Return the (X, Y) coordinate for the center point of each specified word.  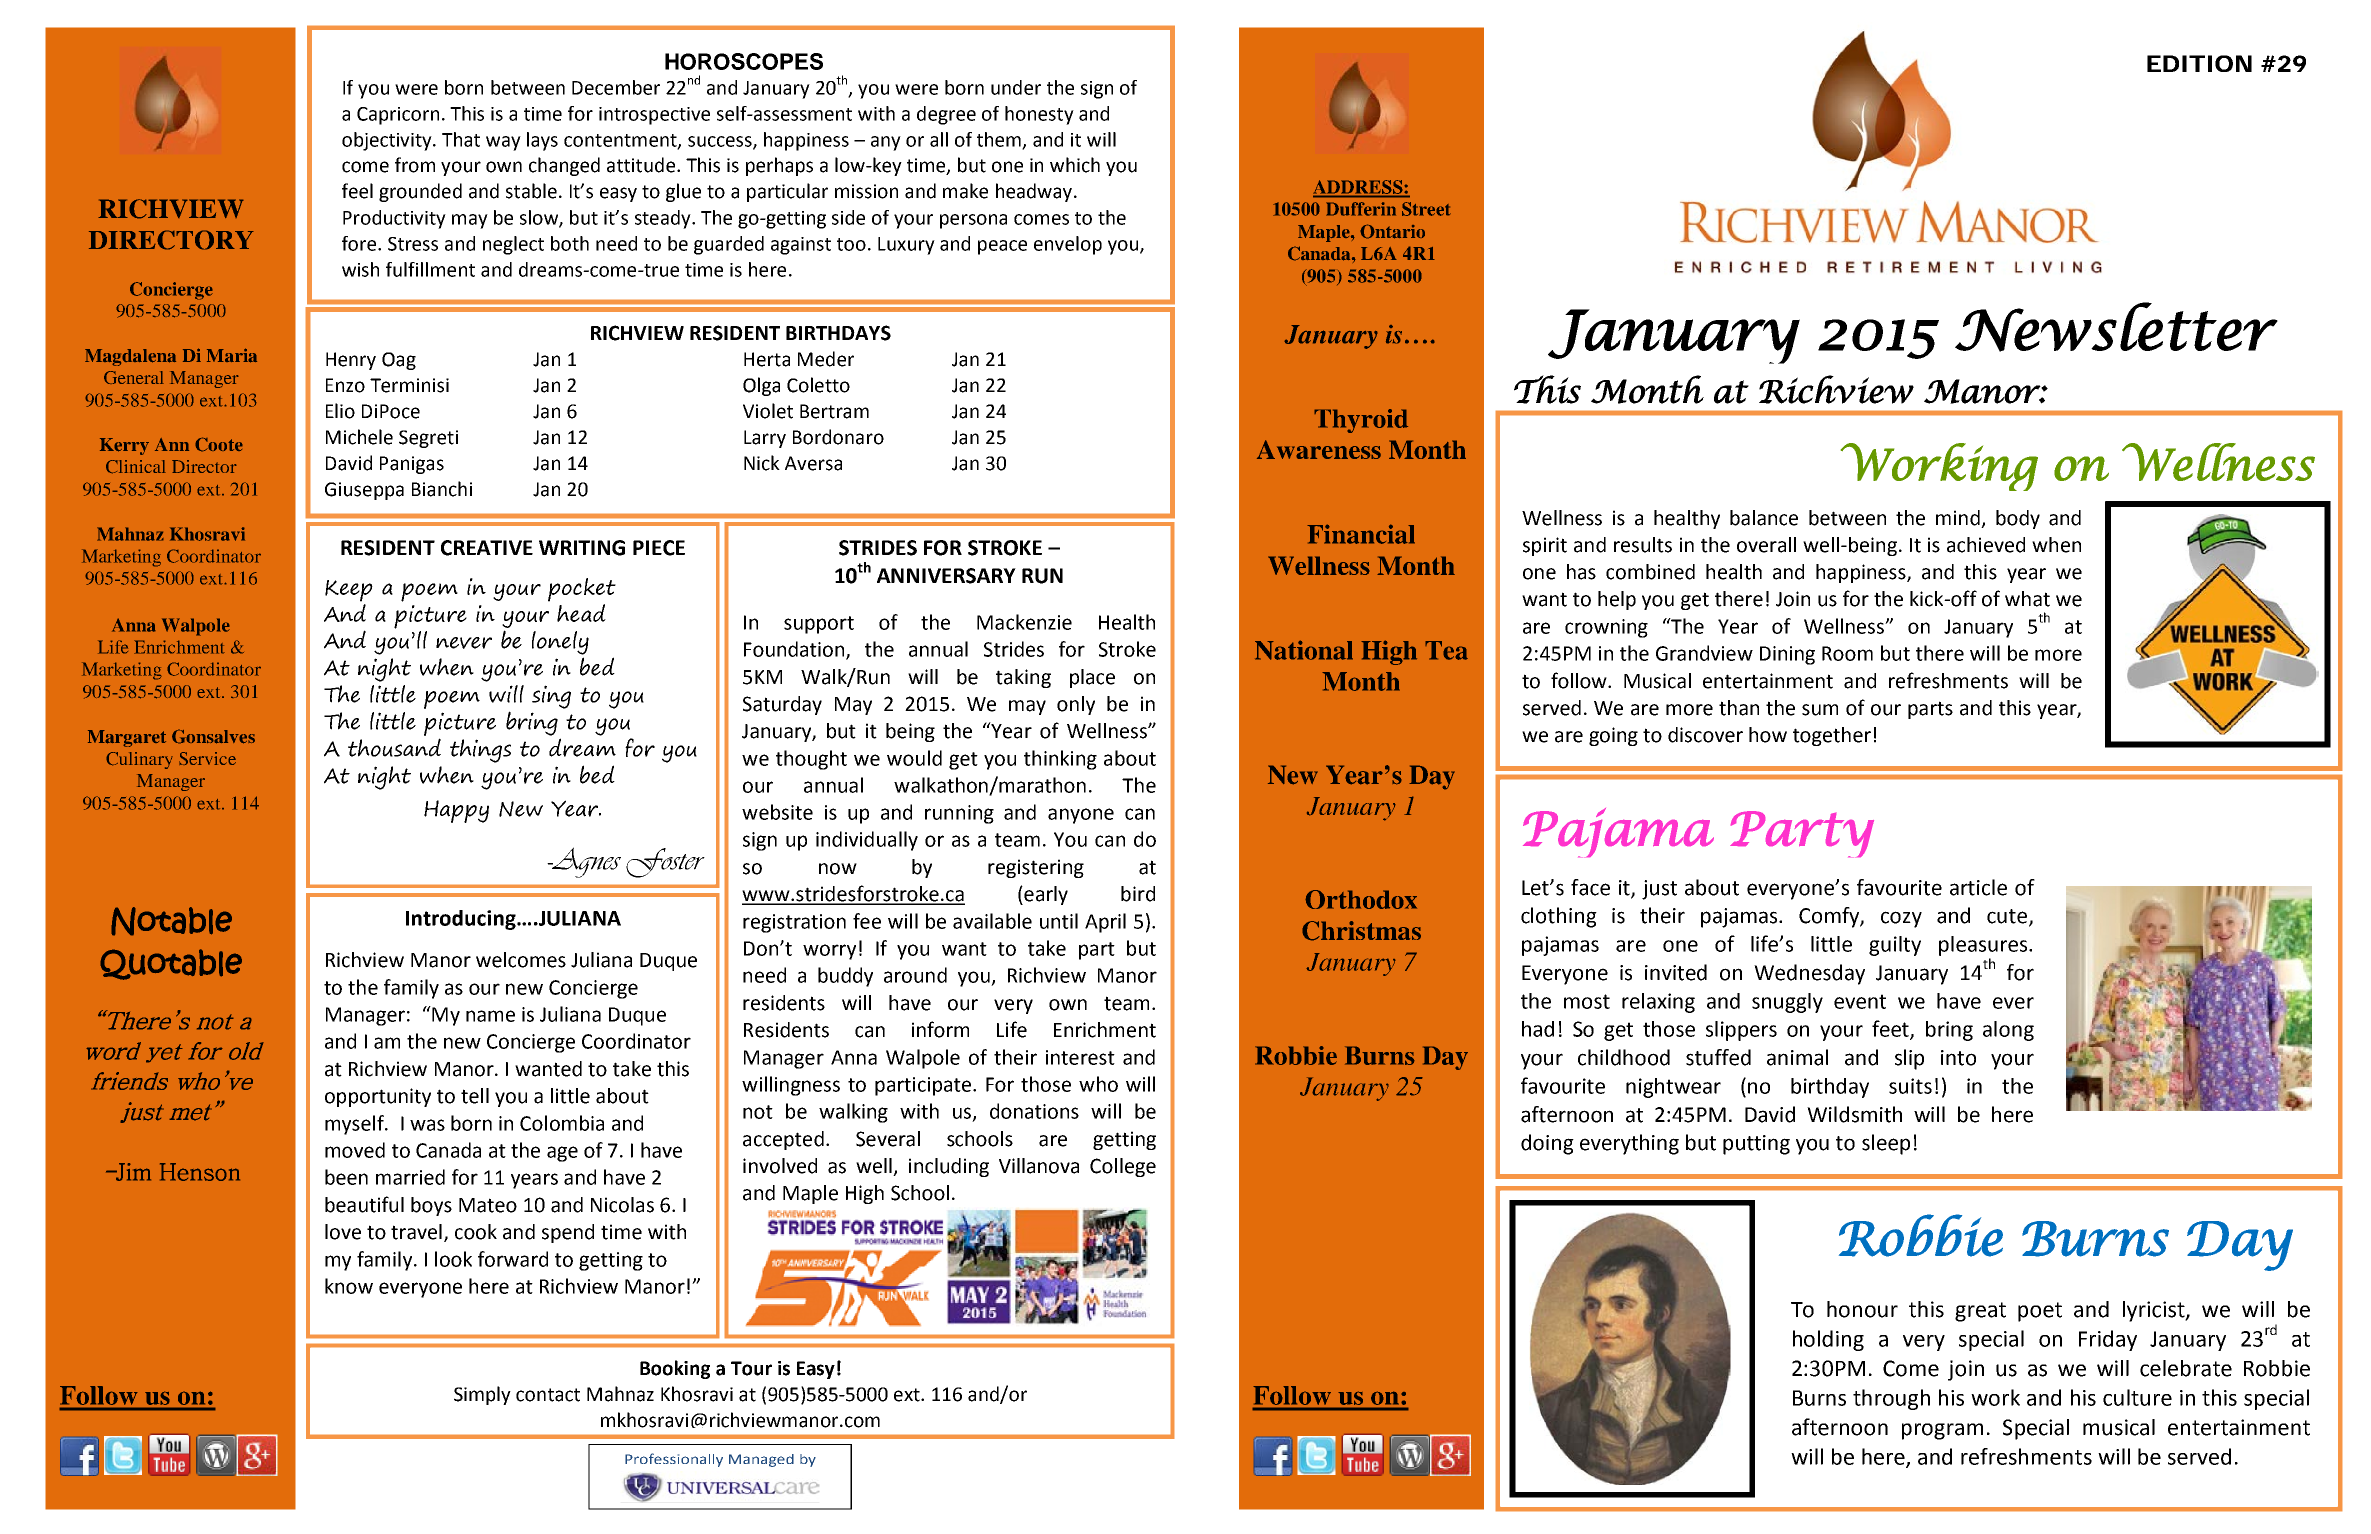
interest (1080, 1057)
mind (1958, 518)
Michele (359, 437)
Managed (761, 1460)
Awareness (1319, 449)
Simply (482, 1395)
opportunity (378, 1097)
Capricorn (398, 116)
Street (1426, 209)
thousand (394, 747)
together (1832, 736)
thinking (1060, 760)
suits (1910, 1086)
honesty (1039, 115)
